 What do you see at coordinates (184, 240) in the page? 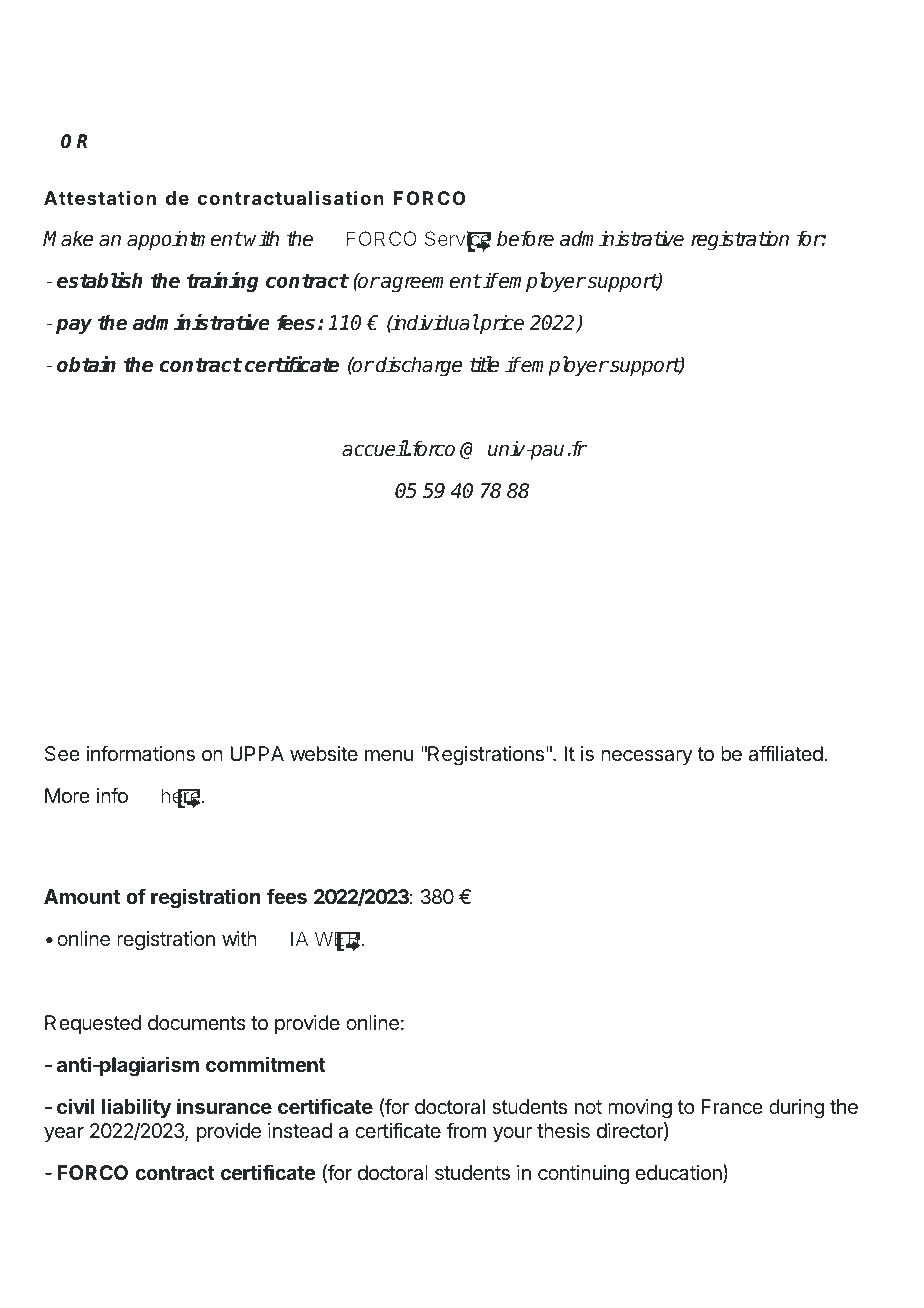
I see `appointment` at bounding box center [184, 240].
